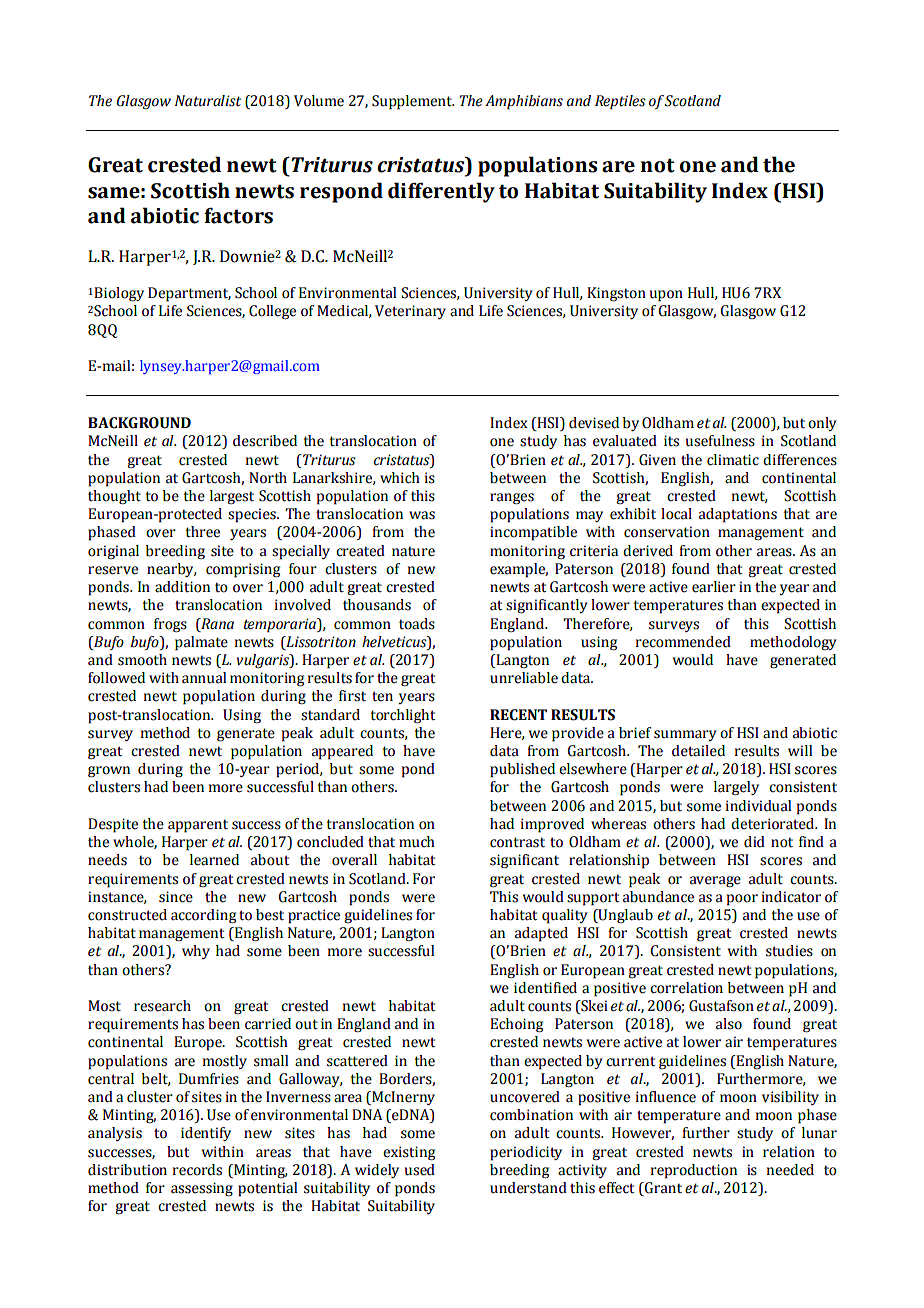 Image resolution: width=924 pixels, height=1308 pixels. I want to click on reproduction, so click(694, 1171).
